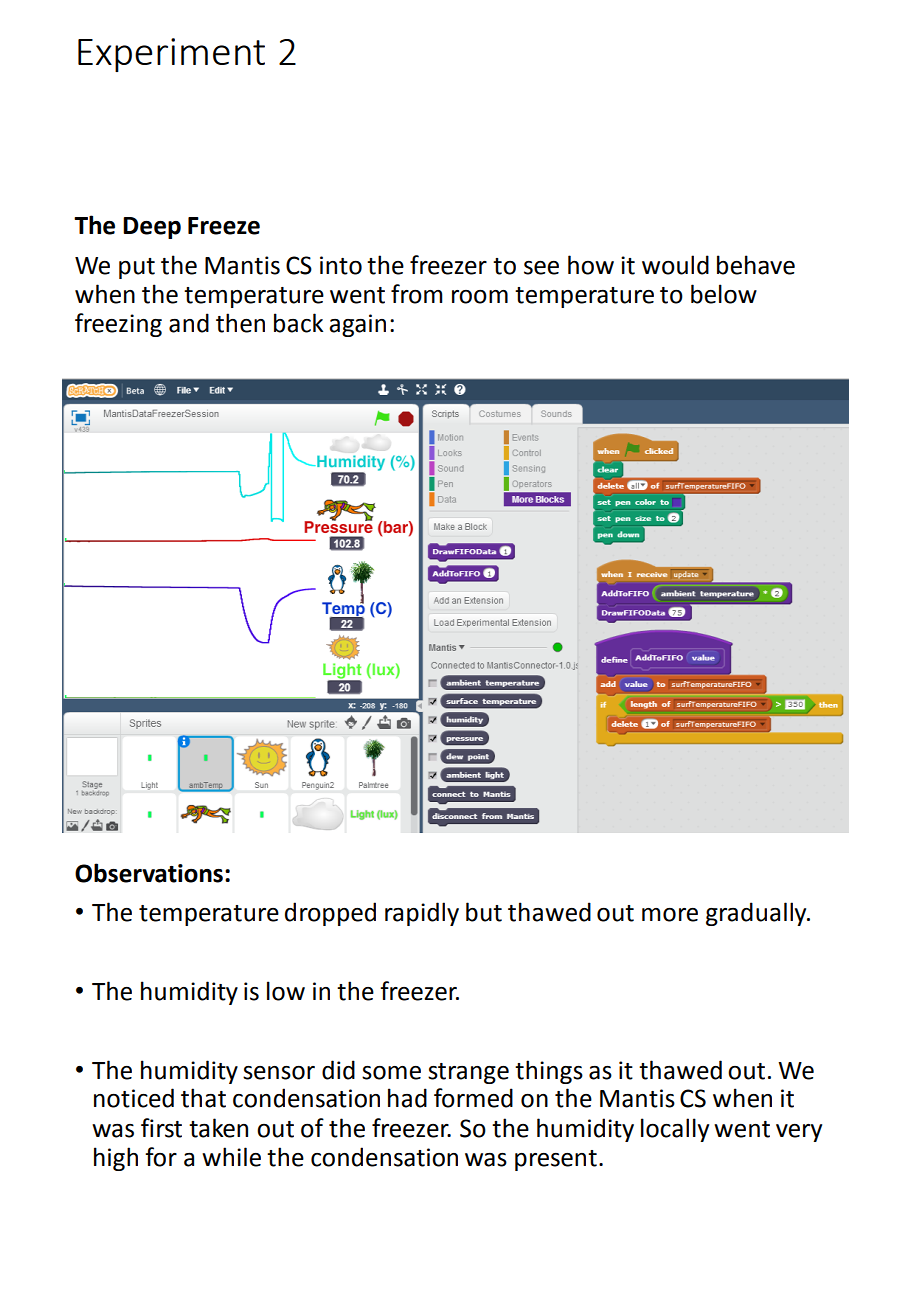  I want to click on gradually, so click(757, 914).
